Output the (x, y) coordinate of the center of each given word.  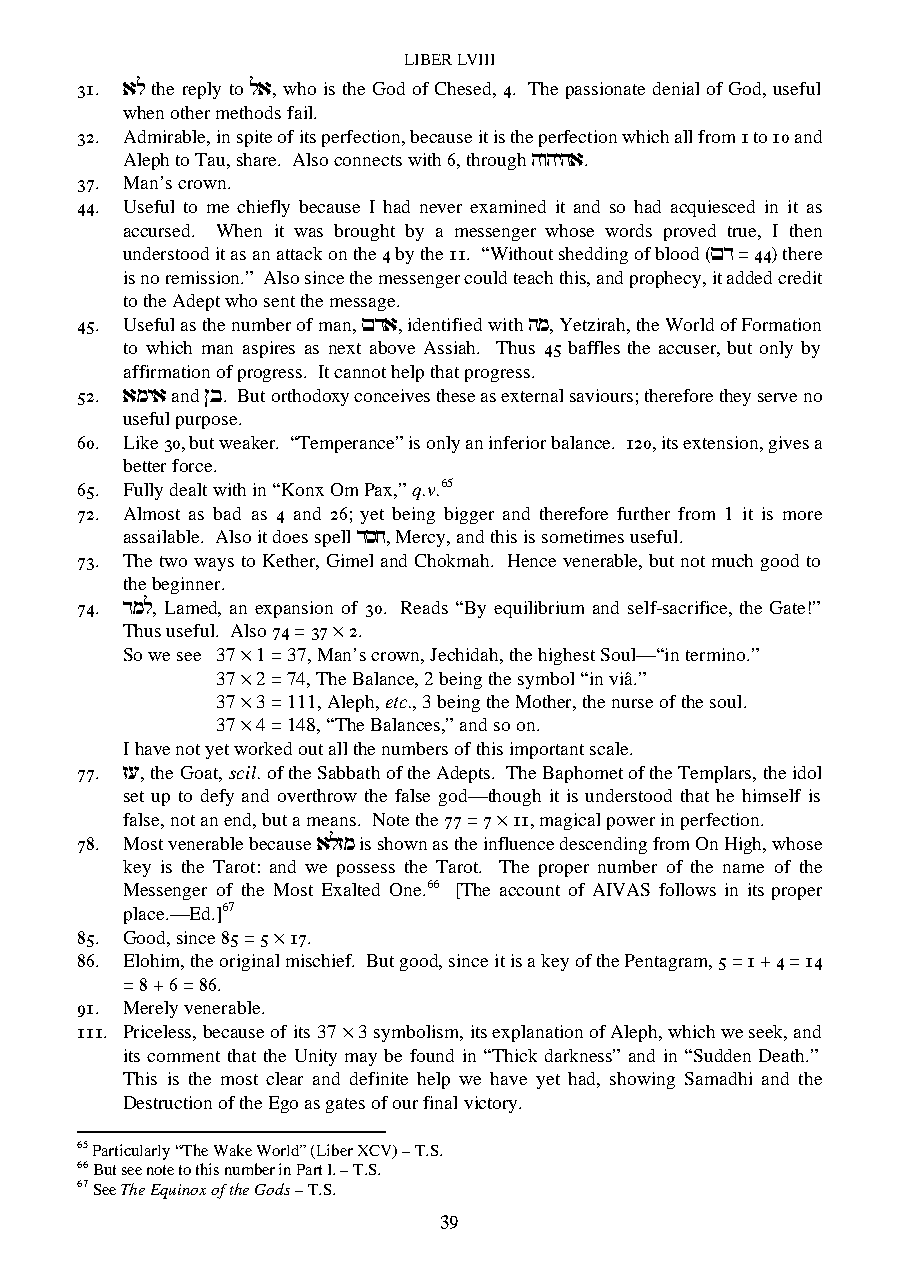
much (732, 560)
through (496, 161)
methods (248, 112)
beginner (188, 585)
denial (676, 88)
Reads (424, 607)
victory (492, 1104)
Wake (233, 1150)
